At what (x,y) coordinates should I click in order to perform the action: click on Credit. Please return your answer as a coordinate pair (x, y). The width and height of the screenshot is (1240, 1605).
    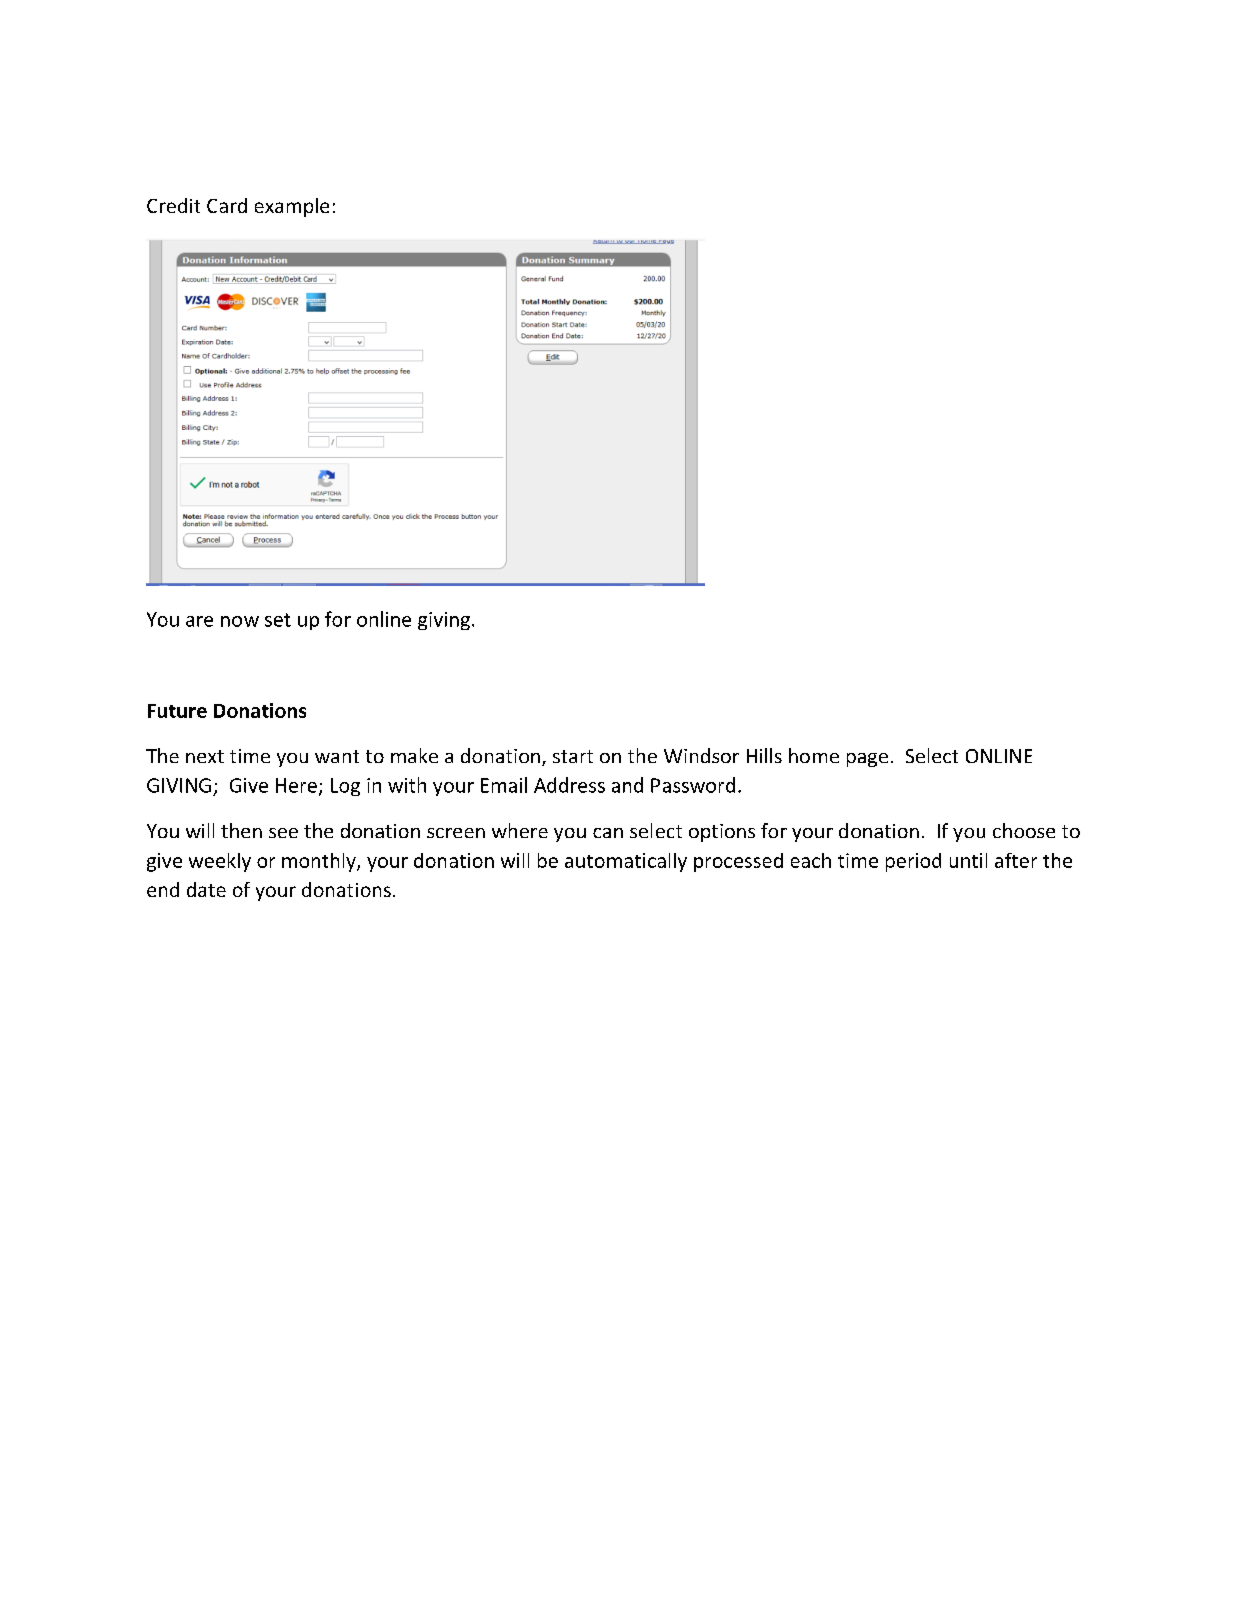
    Looking at the image, I should click on (173, 205).
